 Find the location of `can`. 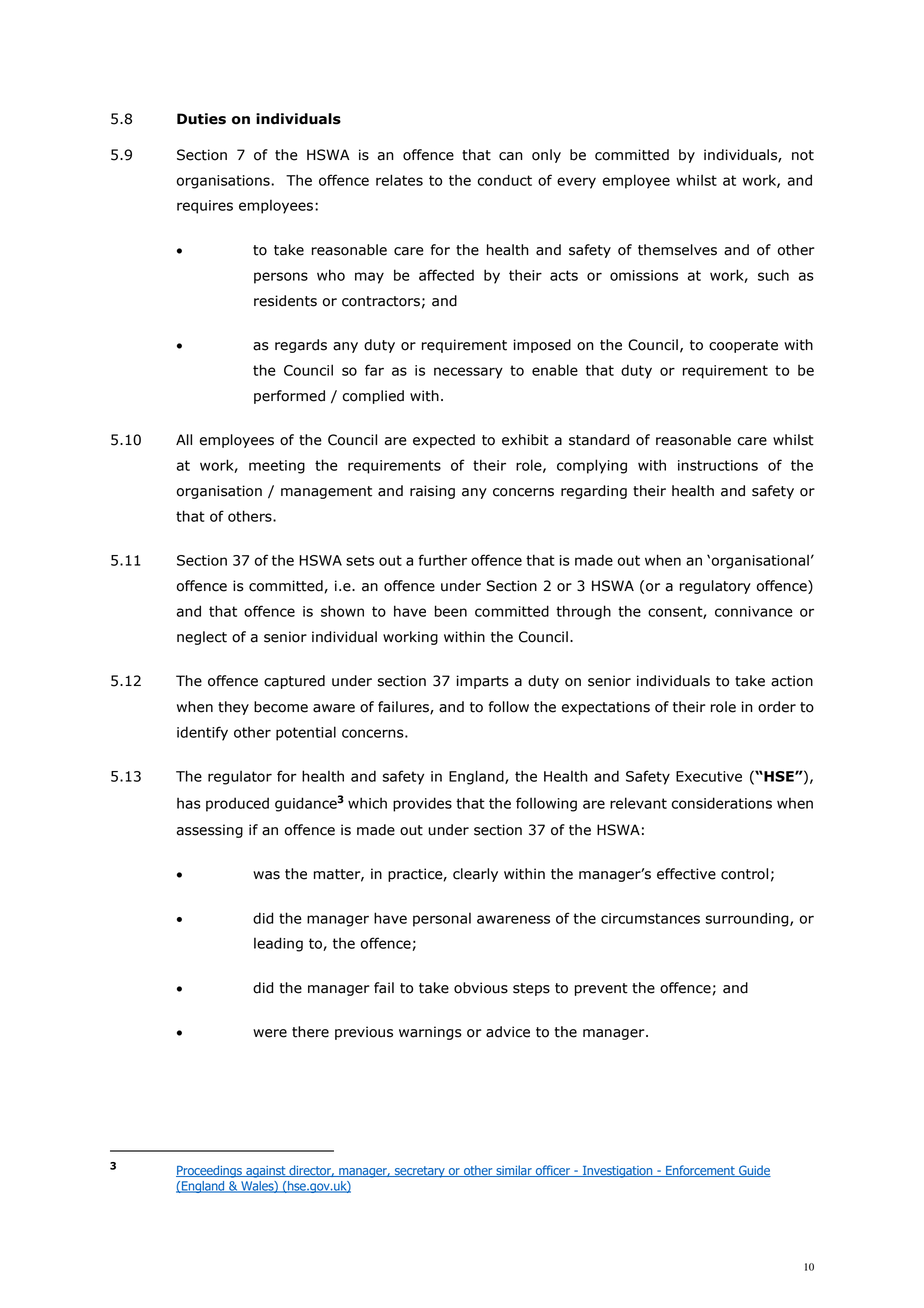

can is located at coordinates (511, 156).
